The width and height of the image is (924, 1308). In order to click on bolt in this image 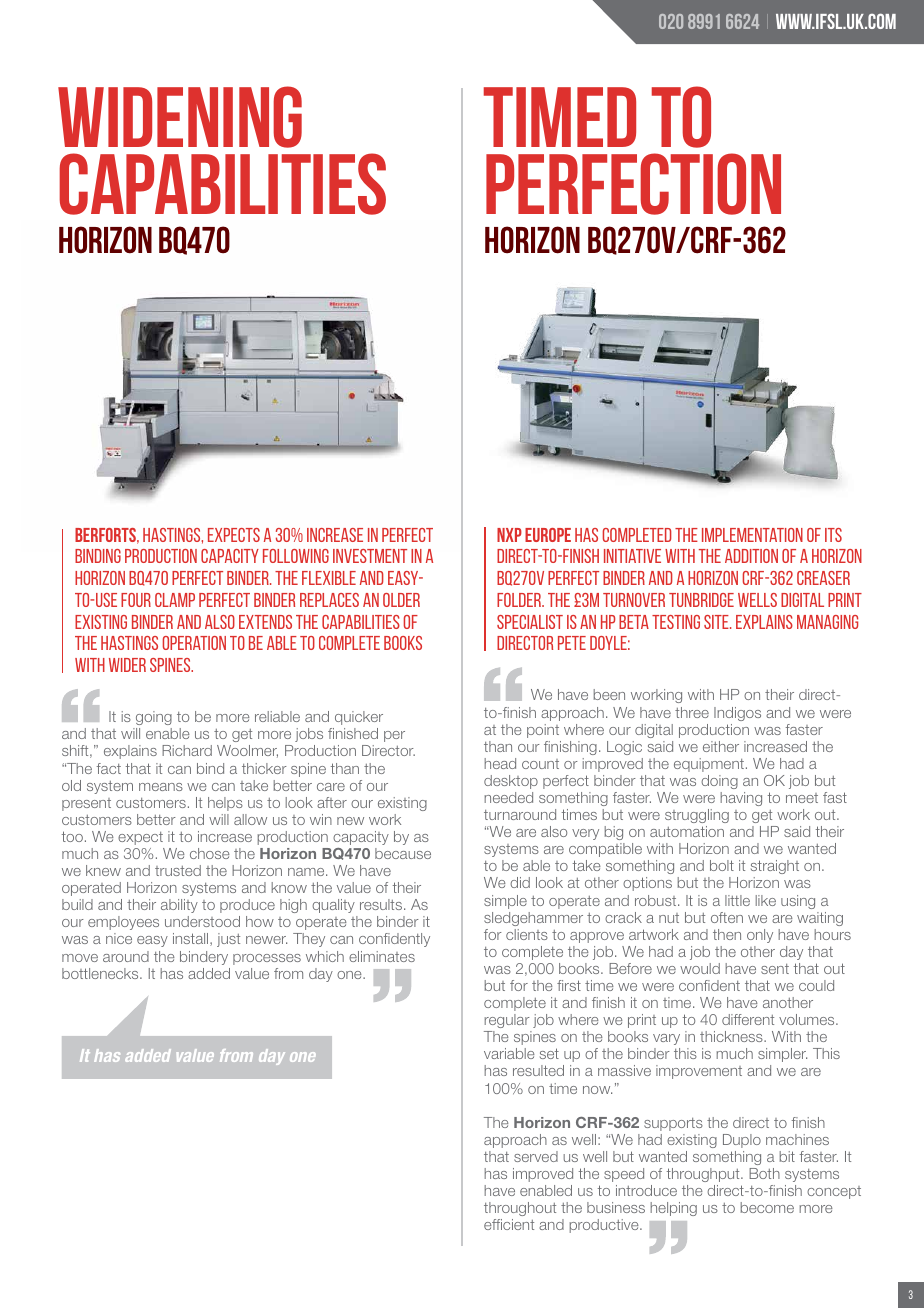, I will do `click(722, 865)`.
